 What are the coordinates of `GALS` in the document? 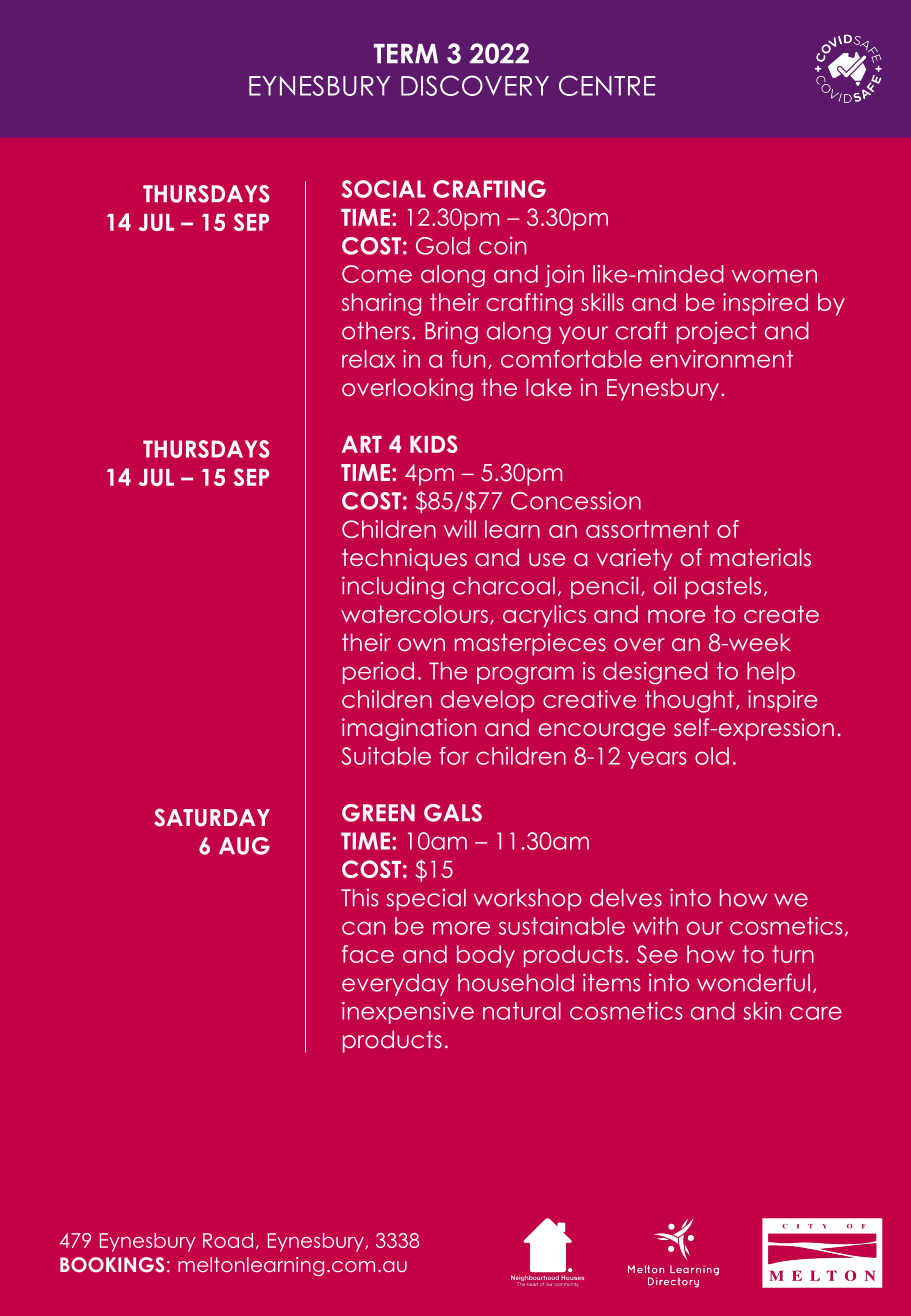 It's located at (453, 813).
